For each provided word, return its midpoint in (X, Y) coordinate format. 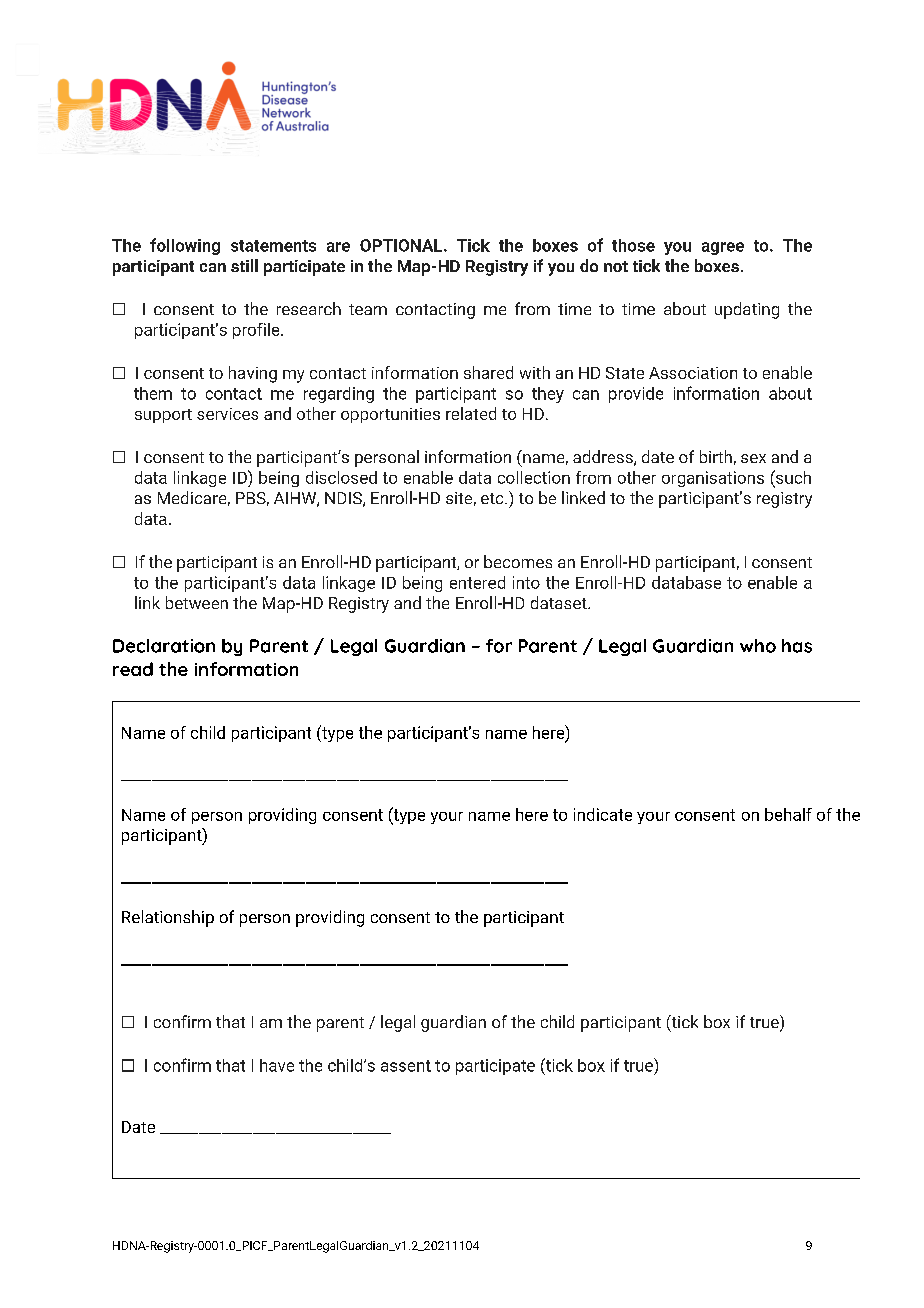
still (244, 265)
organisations (713, 479)
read (133, 669)
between (197, 602)
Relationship (168, 918)
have (277, 1065)
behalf (788, 814)
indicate (603, 814)
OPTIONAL (402, 245)
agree (723, 248)
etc (493, 498)
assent (406, 1066)
